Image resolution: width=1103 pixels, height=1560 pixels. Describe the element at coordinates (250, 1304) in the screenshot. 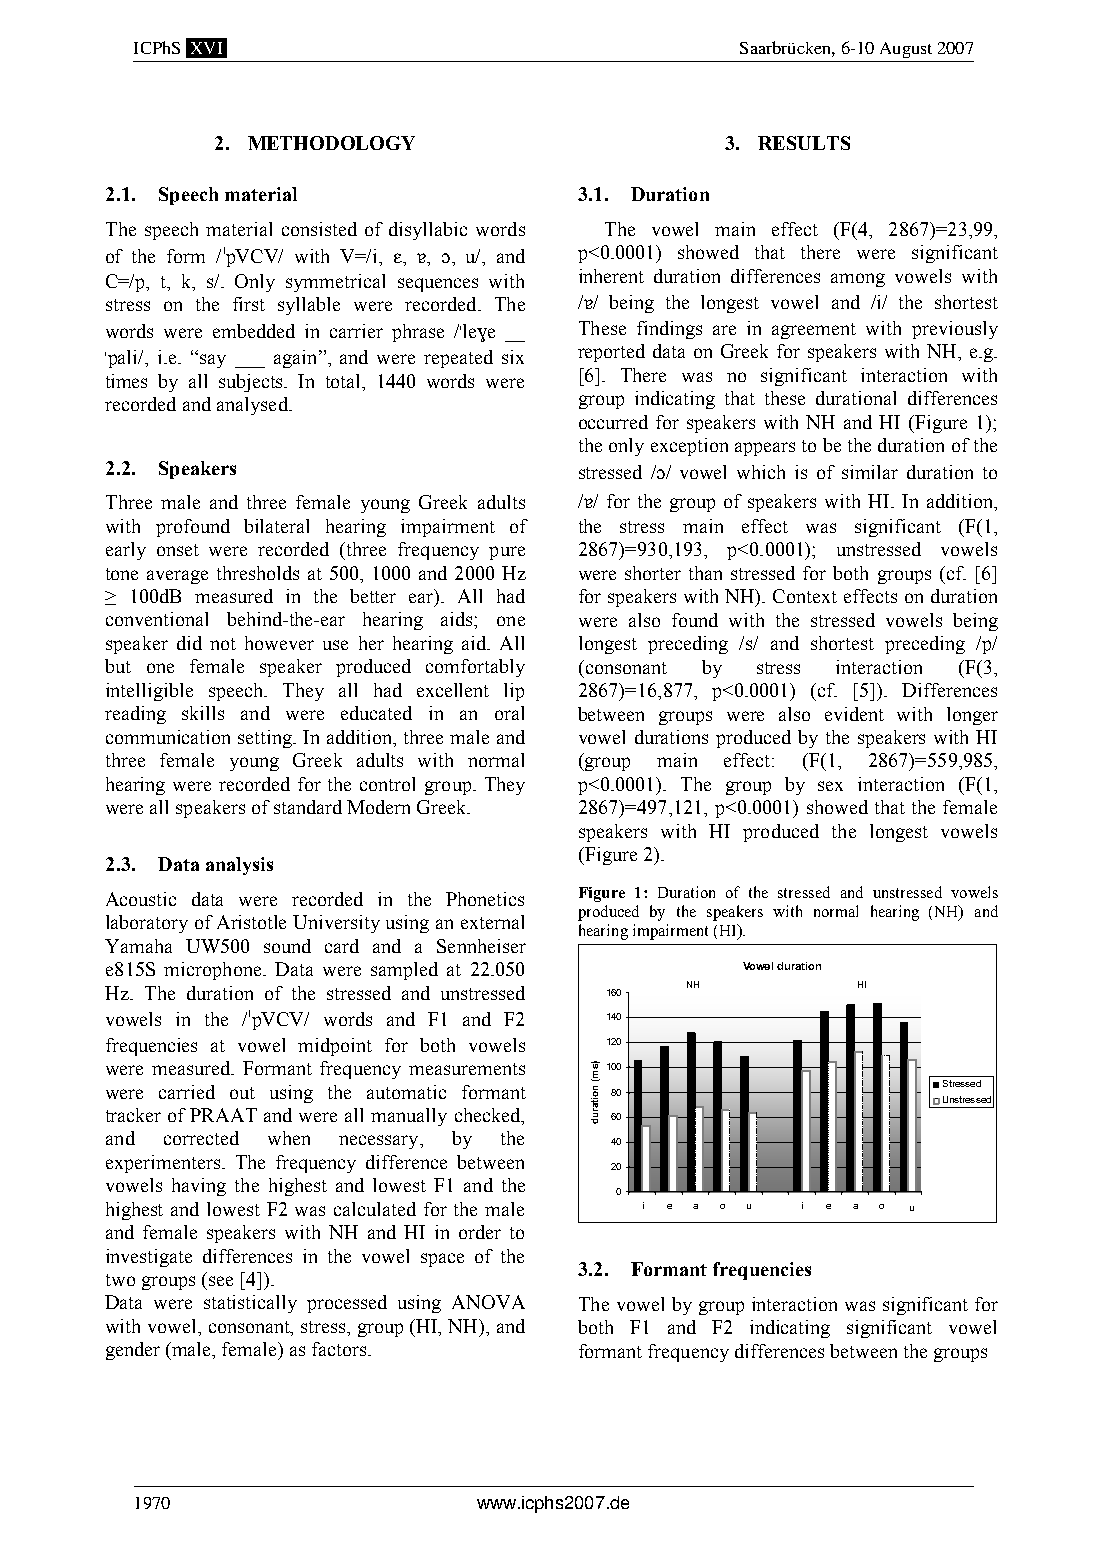

I see `statistically` at that location.
